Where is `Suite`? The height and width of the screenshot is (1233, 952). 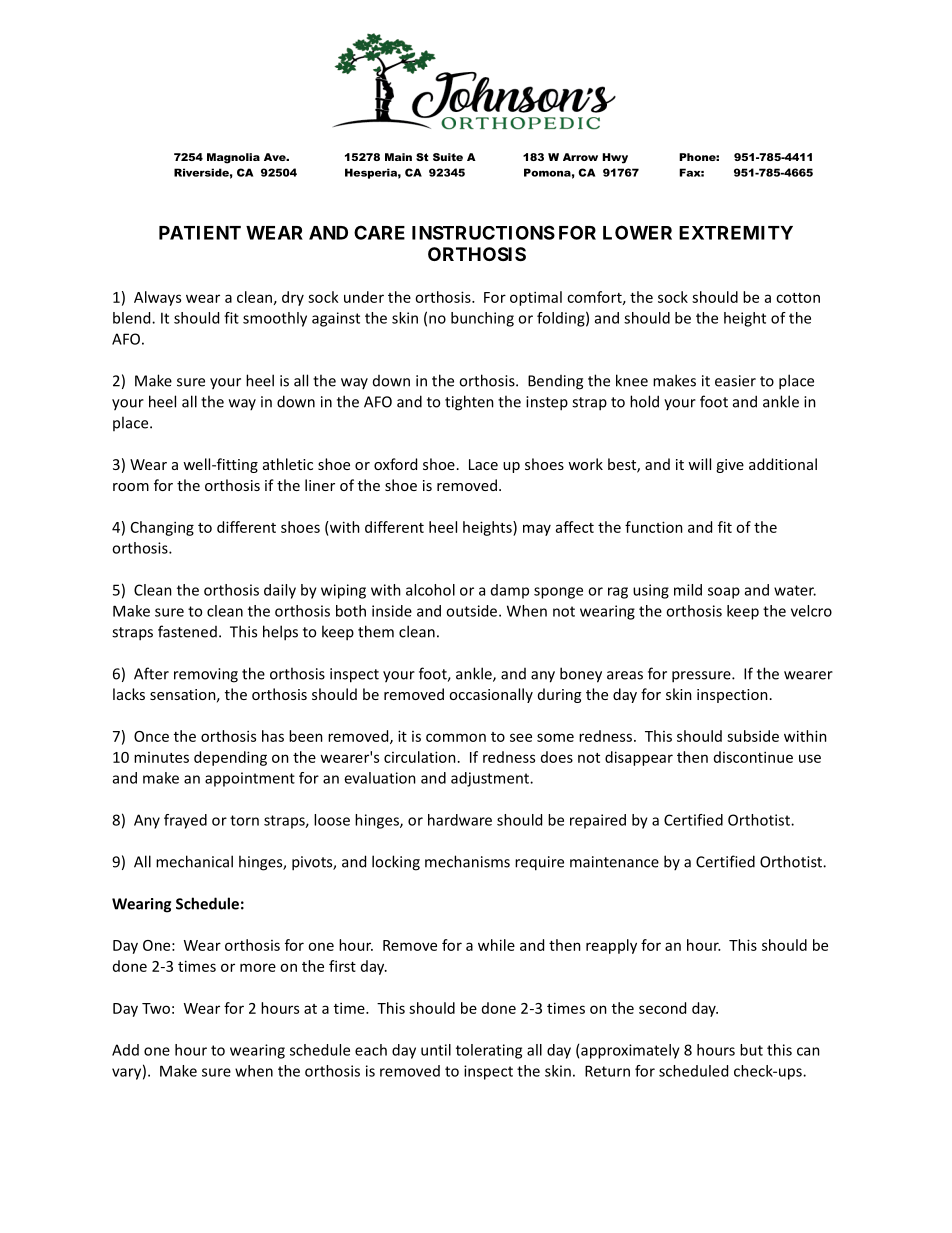
Suite is located at coordinates (448, 157).
